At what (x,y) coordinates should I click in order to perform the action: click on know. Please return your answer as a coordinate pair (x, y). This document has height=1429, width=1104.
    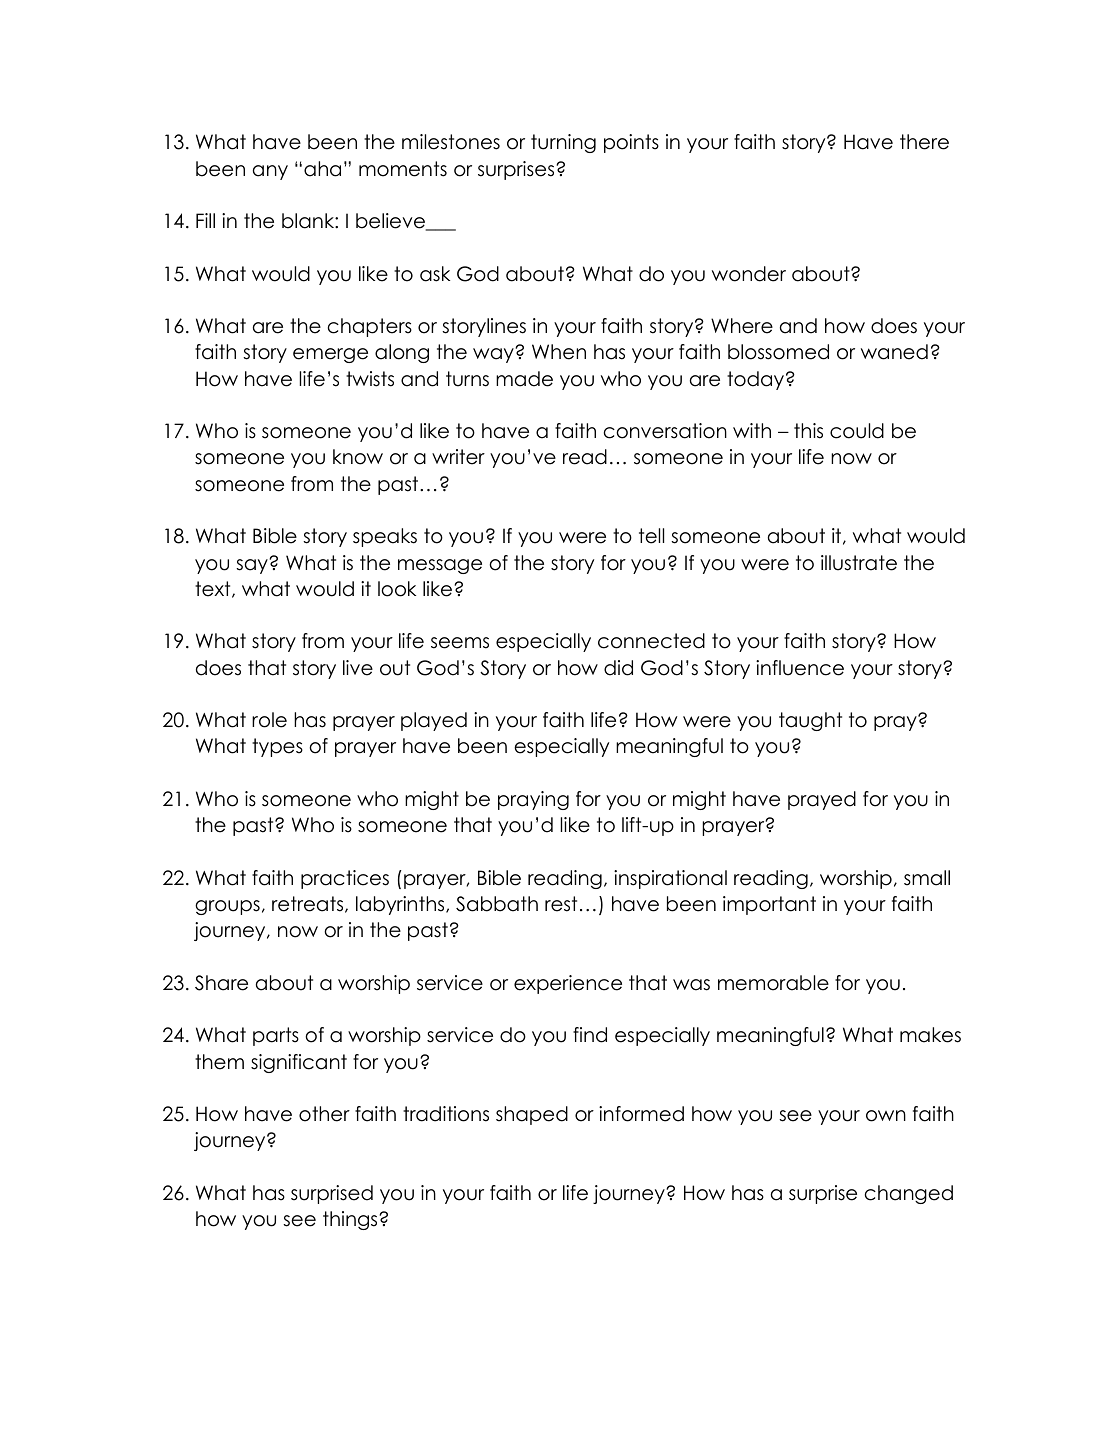
    Looking at the image, I should click on (358, 457).
